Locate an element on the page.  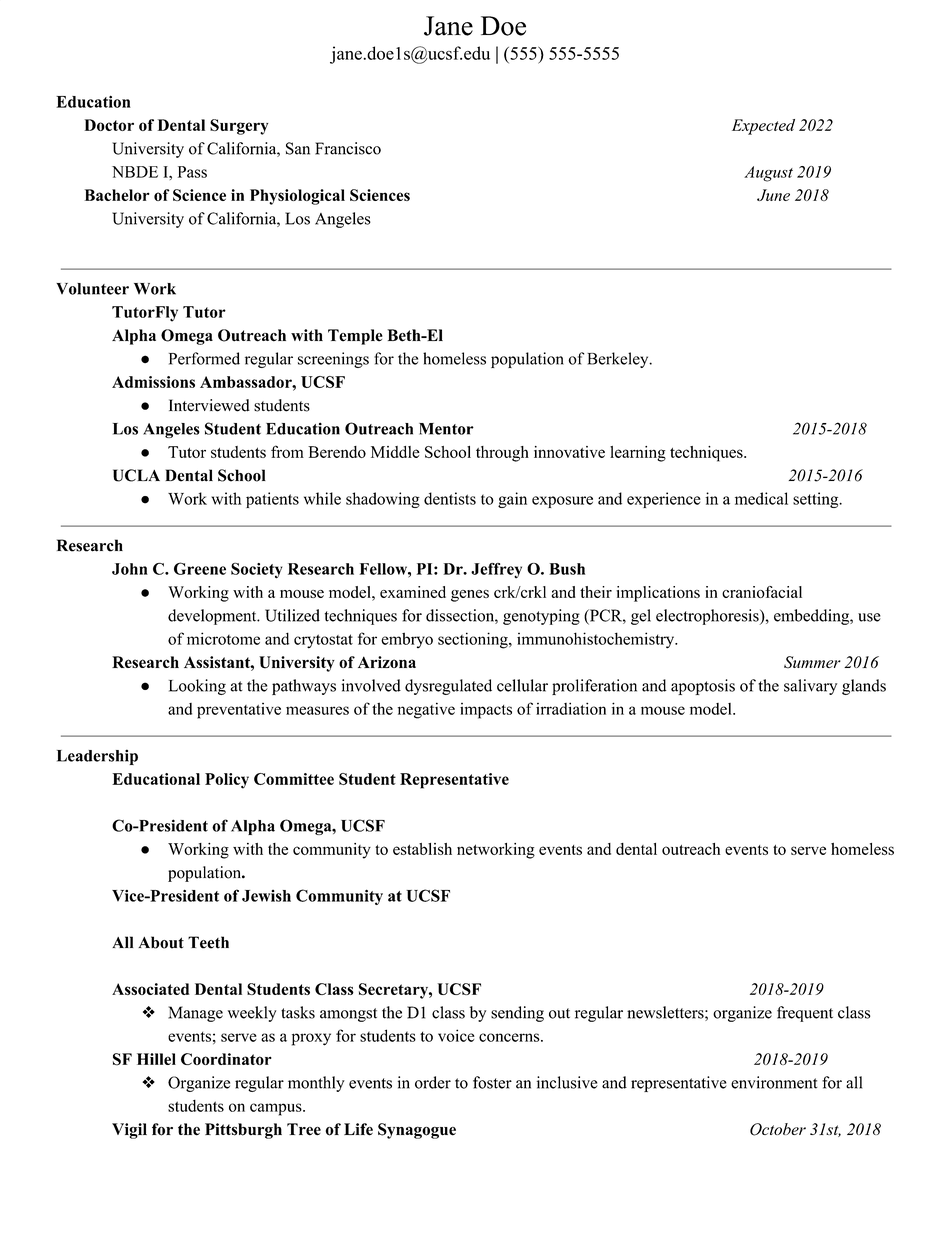
through is located at coordinates (502, 454).
